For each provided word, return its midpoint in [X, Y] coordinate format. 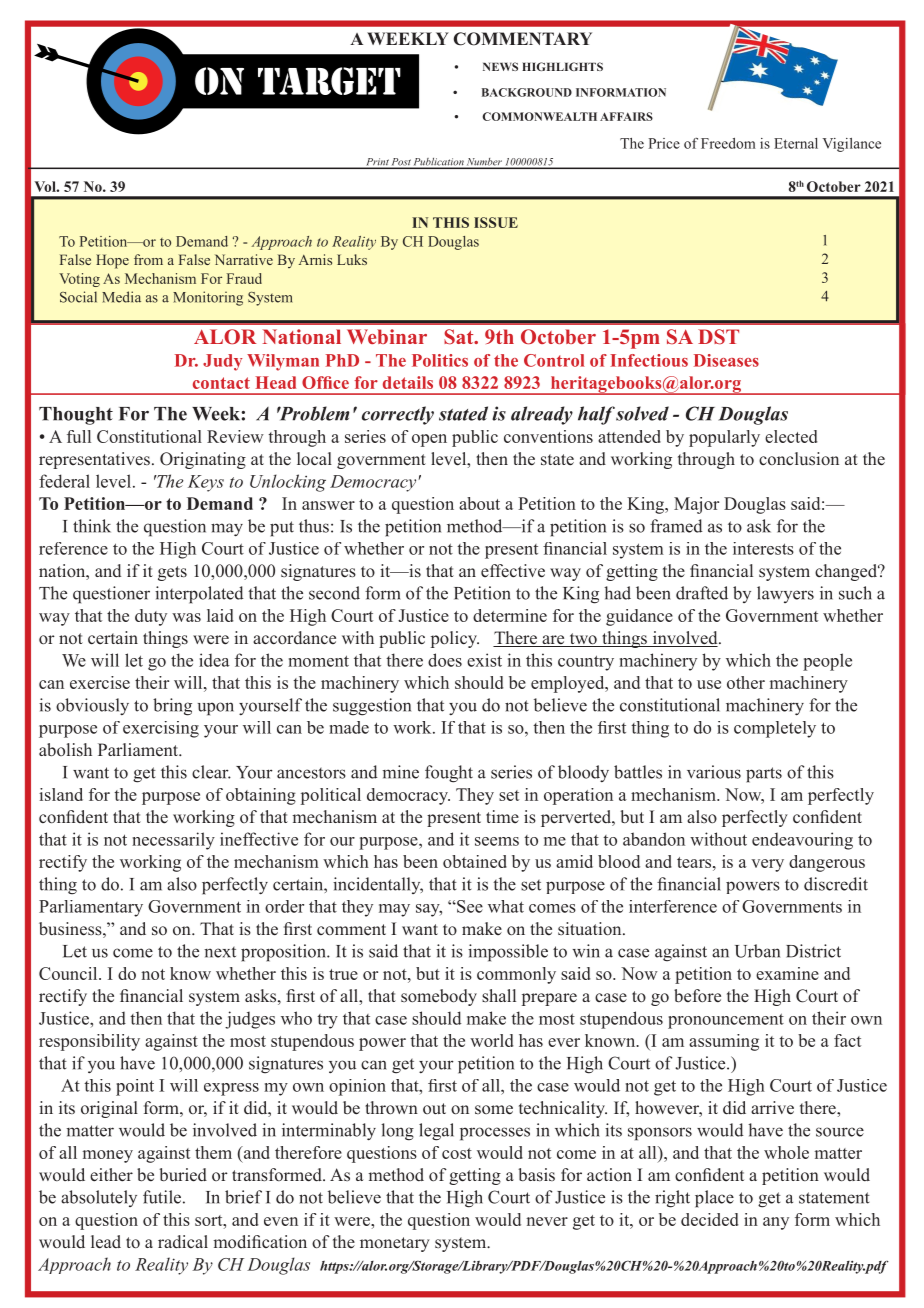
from [148, 259]
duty [151, 617]
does [445, 660]
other [746, 682]
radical [183, 1241]
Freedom [728, 143]
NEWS [500, 66]
